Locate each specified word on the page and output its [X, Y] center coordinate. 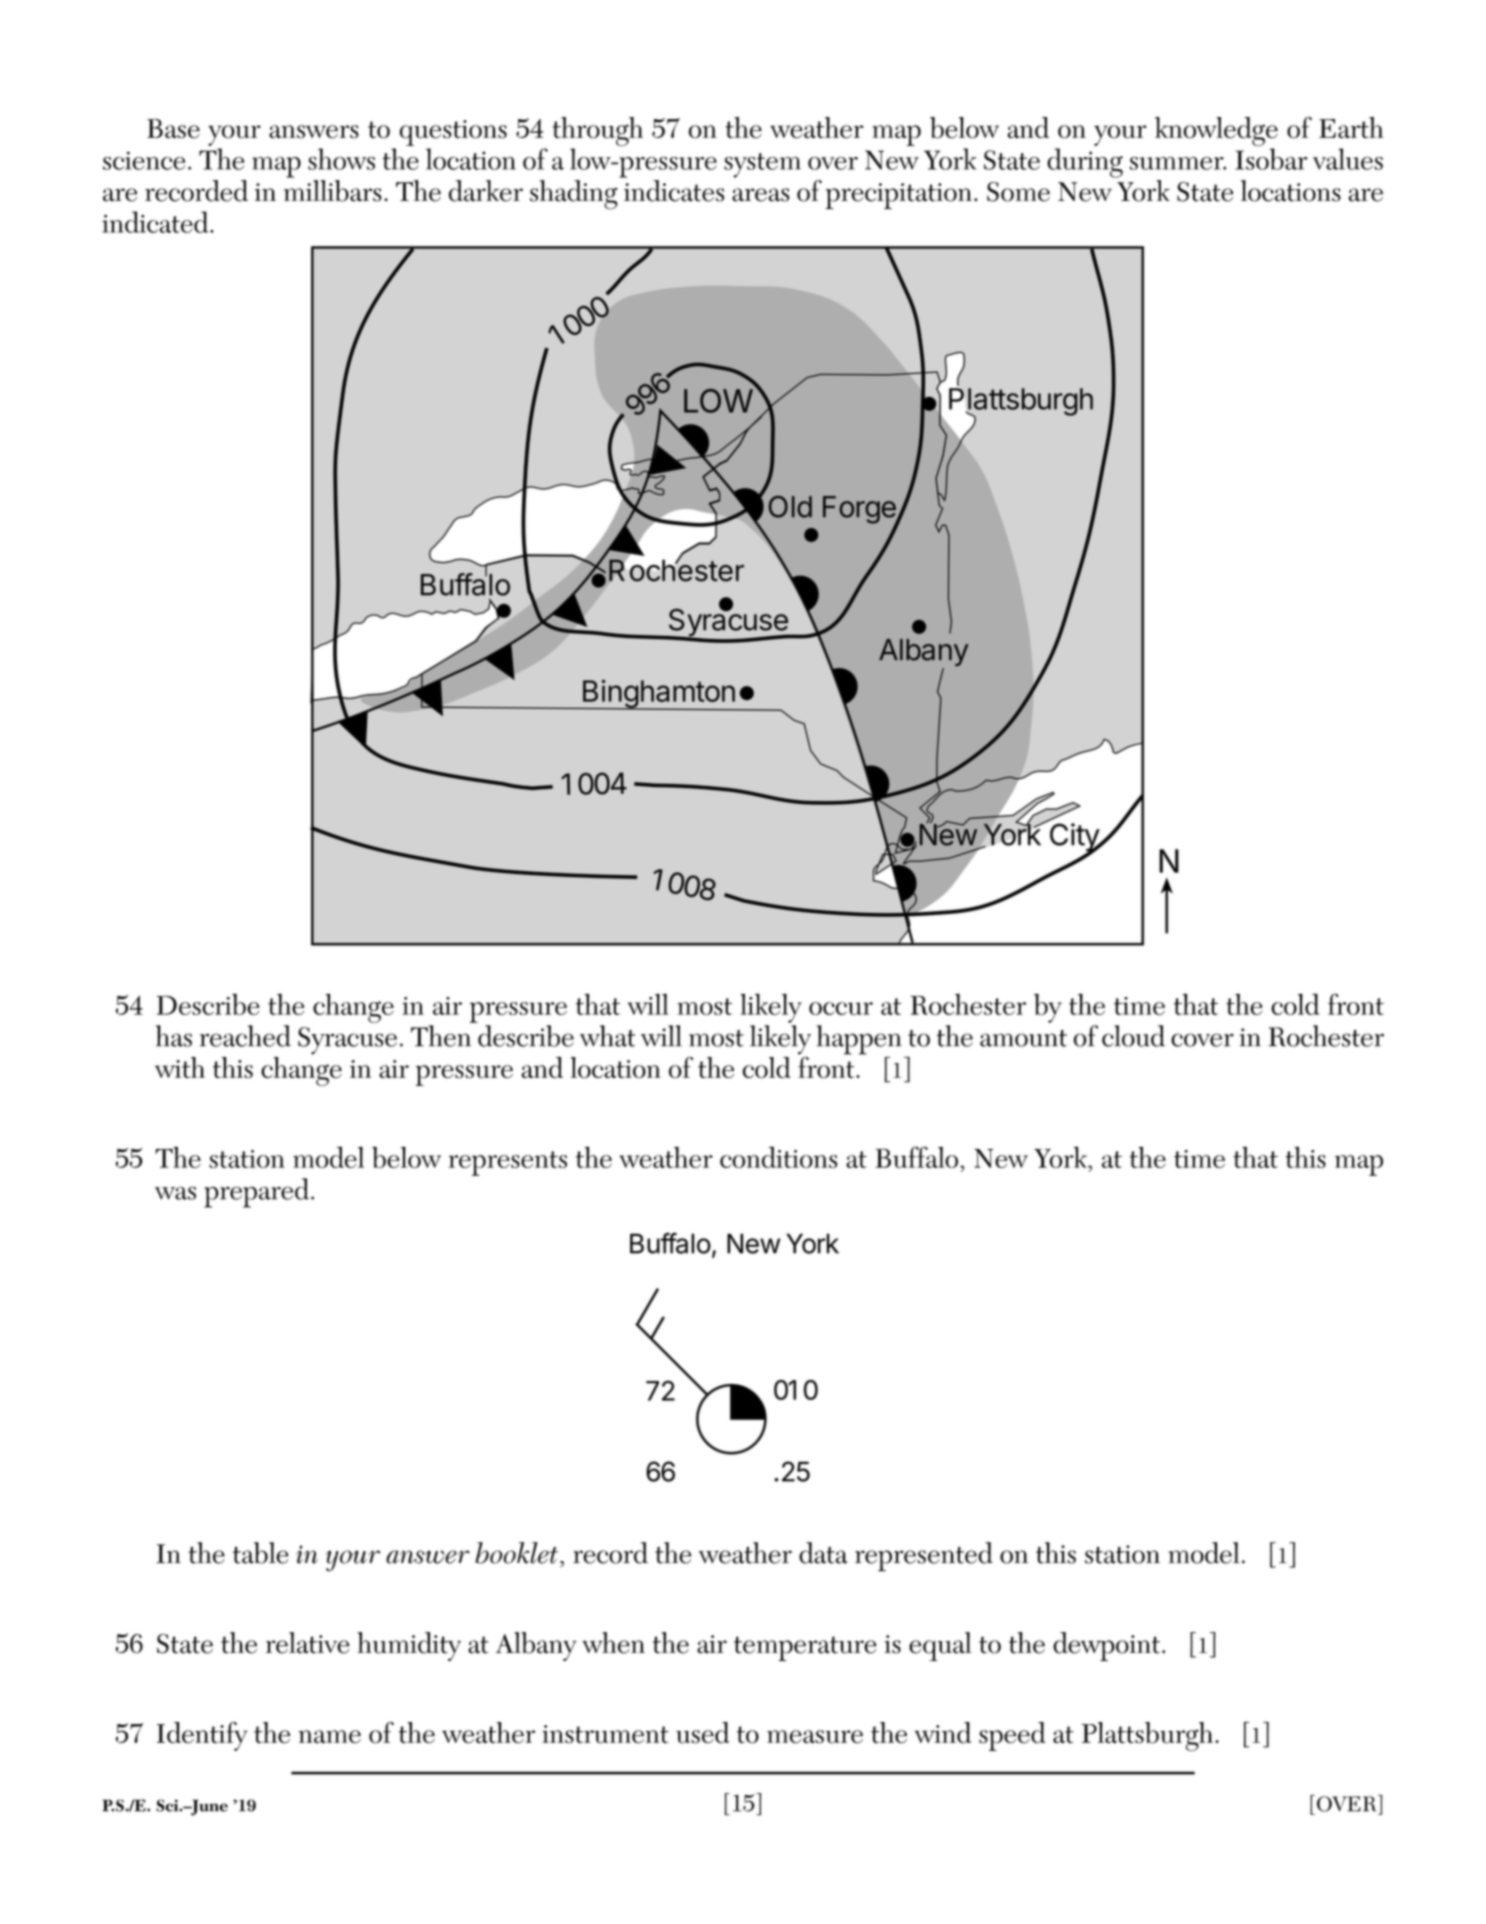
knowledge [1216, 131]
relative [307, 1643]
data [823, 1553]
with [180, 1067]
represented [924, 1557]
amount [1023, 1038]
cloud [1133, 1036]
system [762, 165]
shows [341, 159]
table [261, 1553]
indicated [156, 222]
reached [245, 1036]
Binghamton [658, 694]
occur [841, 1008]
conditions [778, 1157]
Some [1018, 192]
